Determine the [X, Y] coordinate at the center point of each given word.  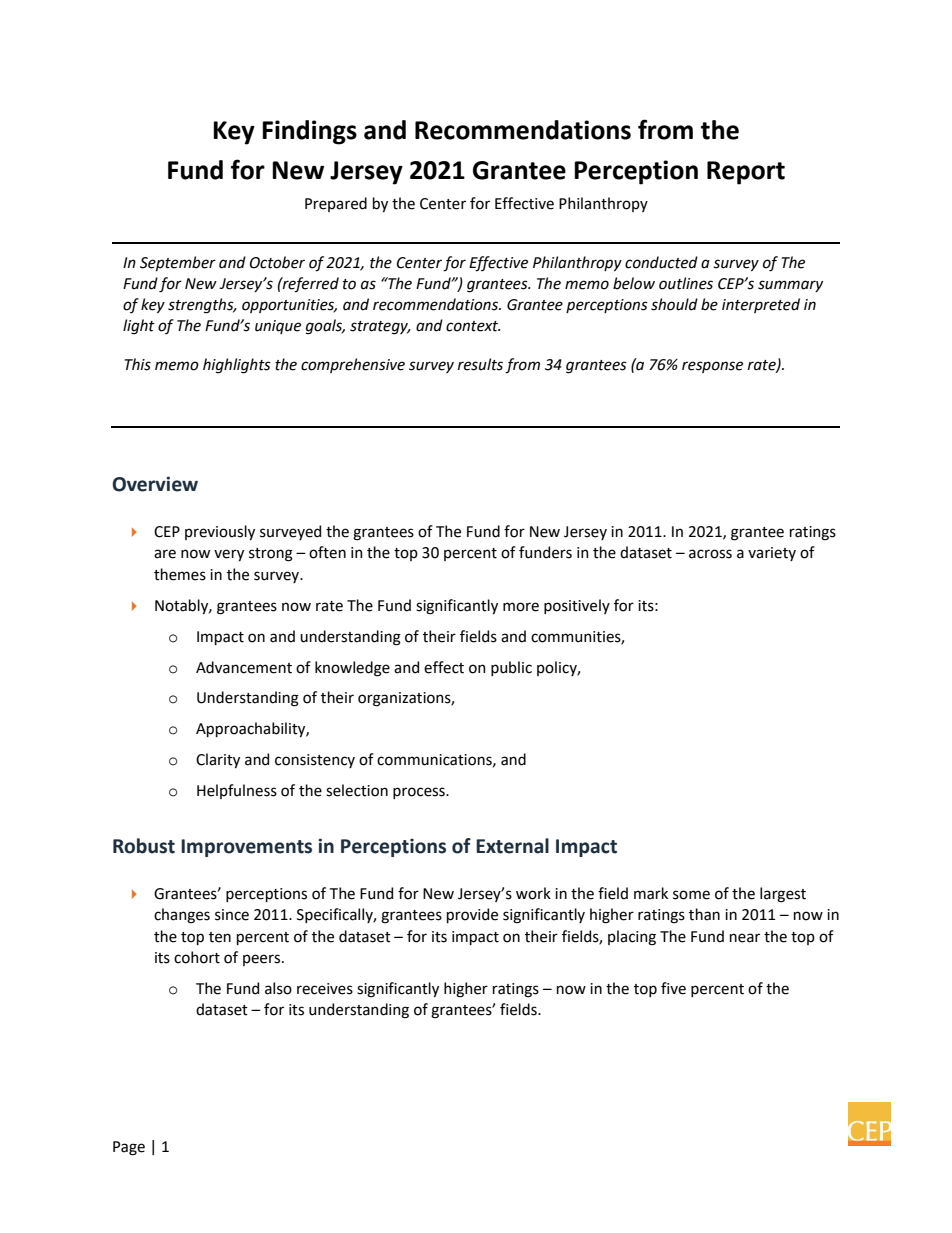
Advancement [244, 667]
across [710, 554]
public [511, 668]
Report [746, 173]
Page [129, 1148]
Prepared [336, 204]
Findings [309, 132]
